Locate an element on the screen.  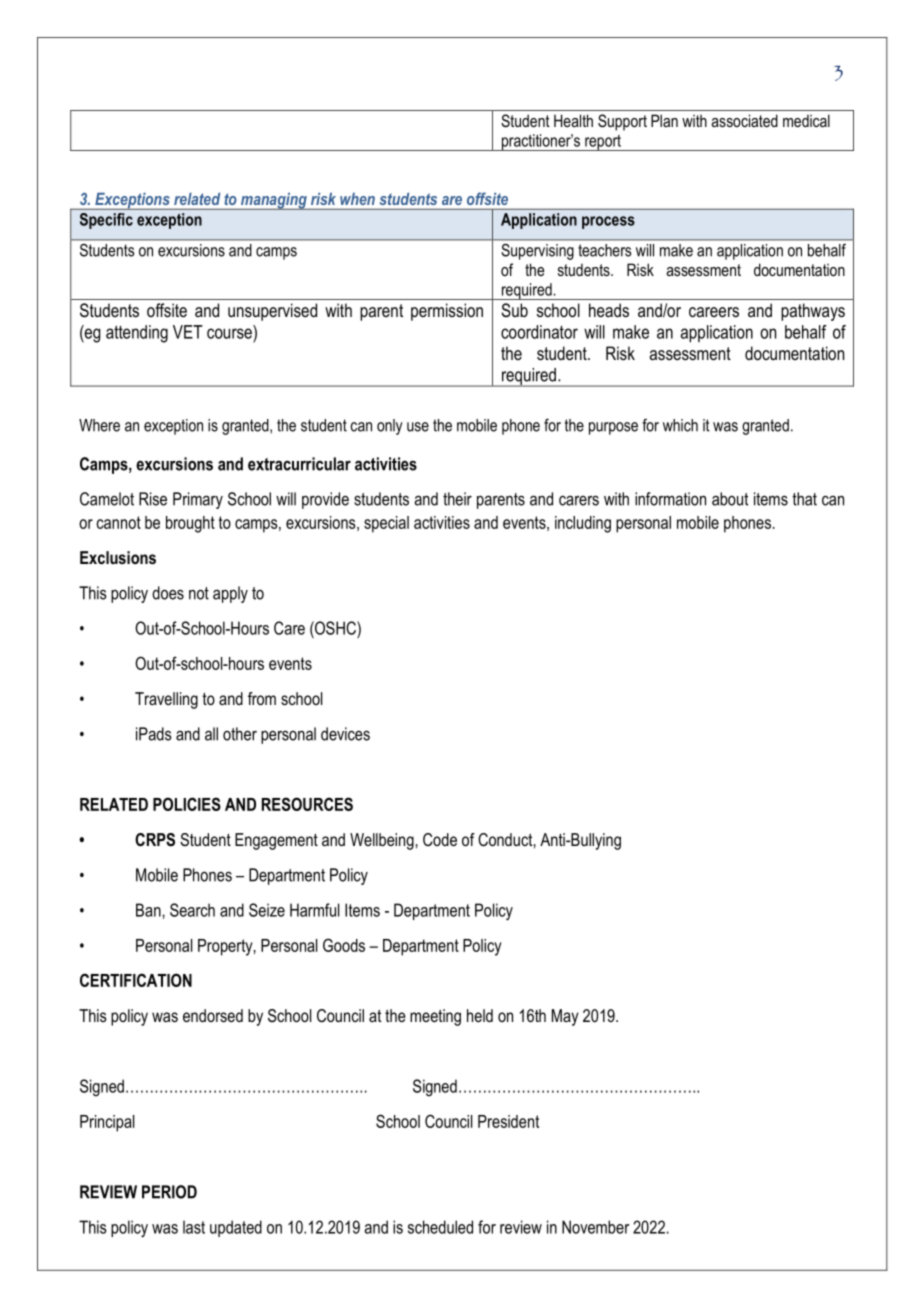
managing is located at coordinates (274, 201).
